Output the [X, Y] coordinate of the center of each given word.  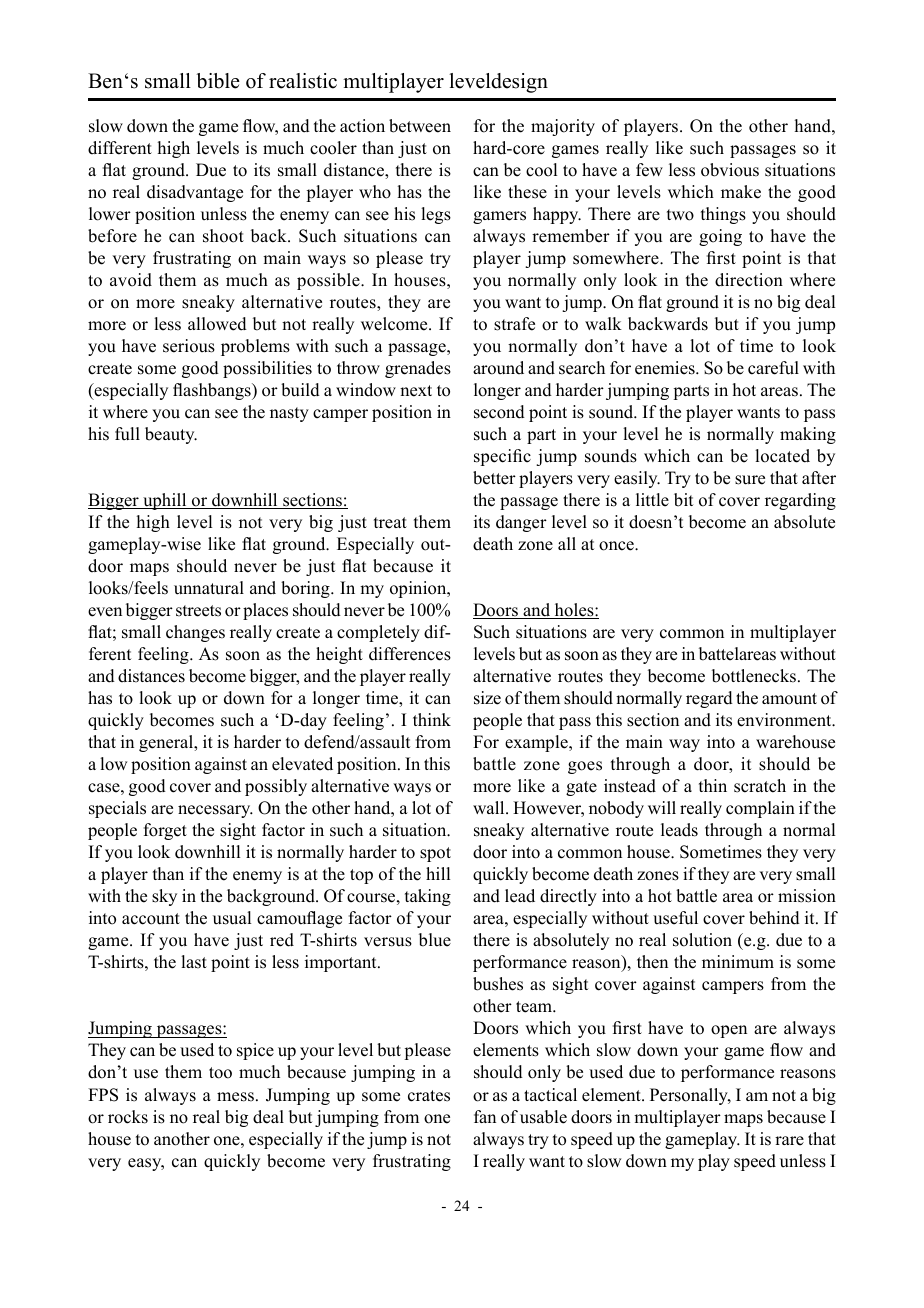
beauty [171, 435]
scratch [760, 786]
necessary [215, 811]
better [494, 478]
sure [750, 480]
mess [235, 1097]
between [420, 126]
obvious [730, 170]
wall [490, 807]
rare [789, 1141]
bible [218, 81]
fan [485, 1116]
